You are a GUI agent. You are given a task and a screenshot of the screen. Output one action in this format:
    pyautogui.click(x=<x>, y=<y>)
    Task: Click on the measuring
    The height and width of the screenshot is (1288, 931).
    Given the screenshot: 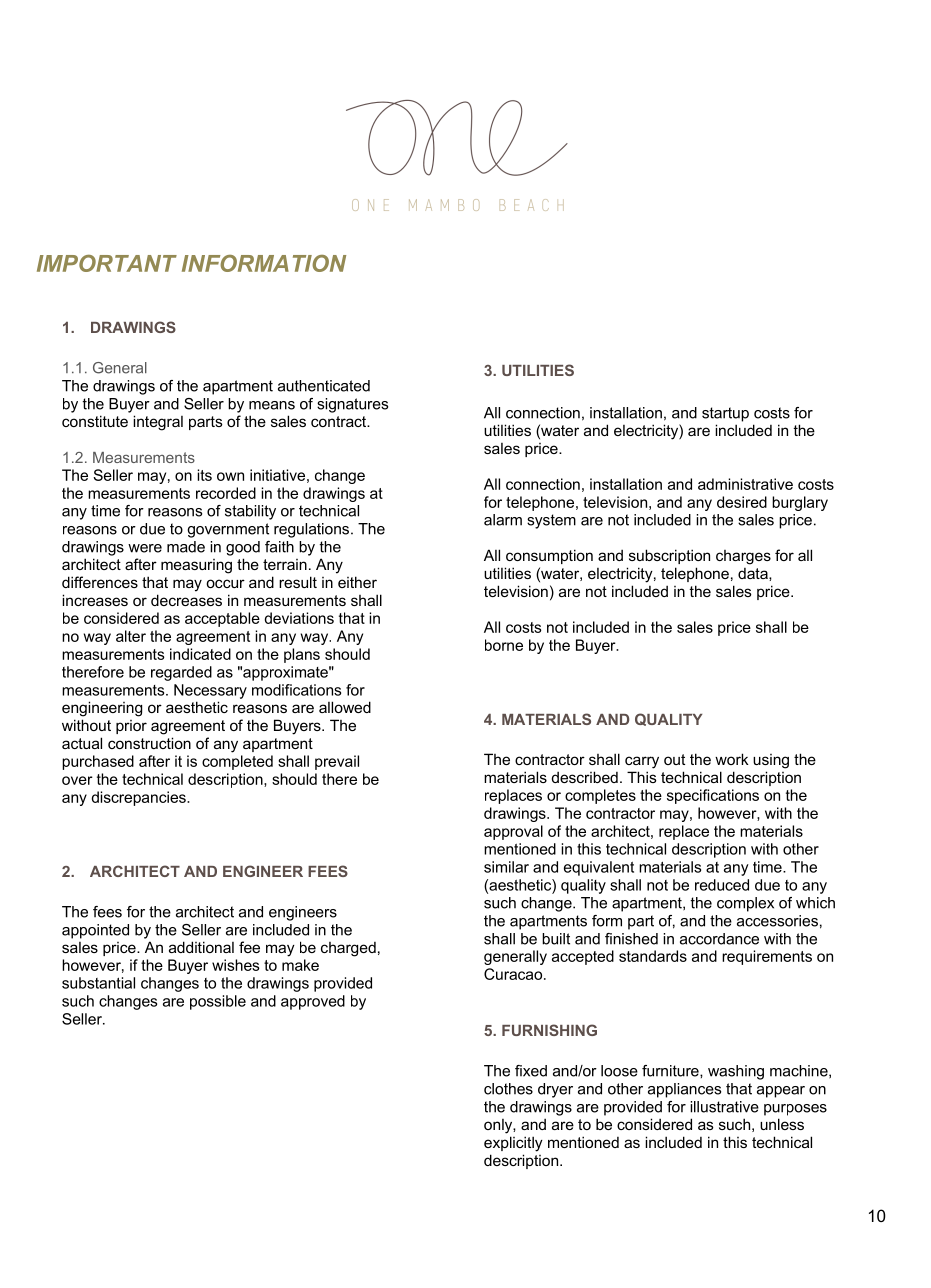 What is the action you would take?
    pyautogui.click(x=196, y=566)
